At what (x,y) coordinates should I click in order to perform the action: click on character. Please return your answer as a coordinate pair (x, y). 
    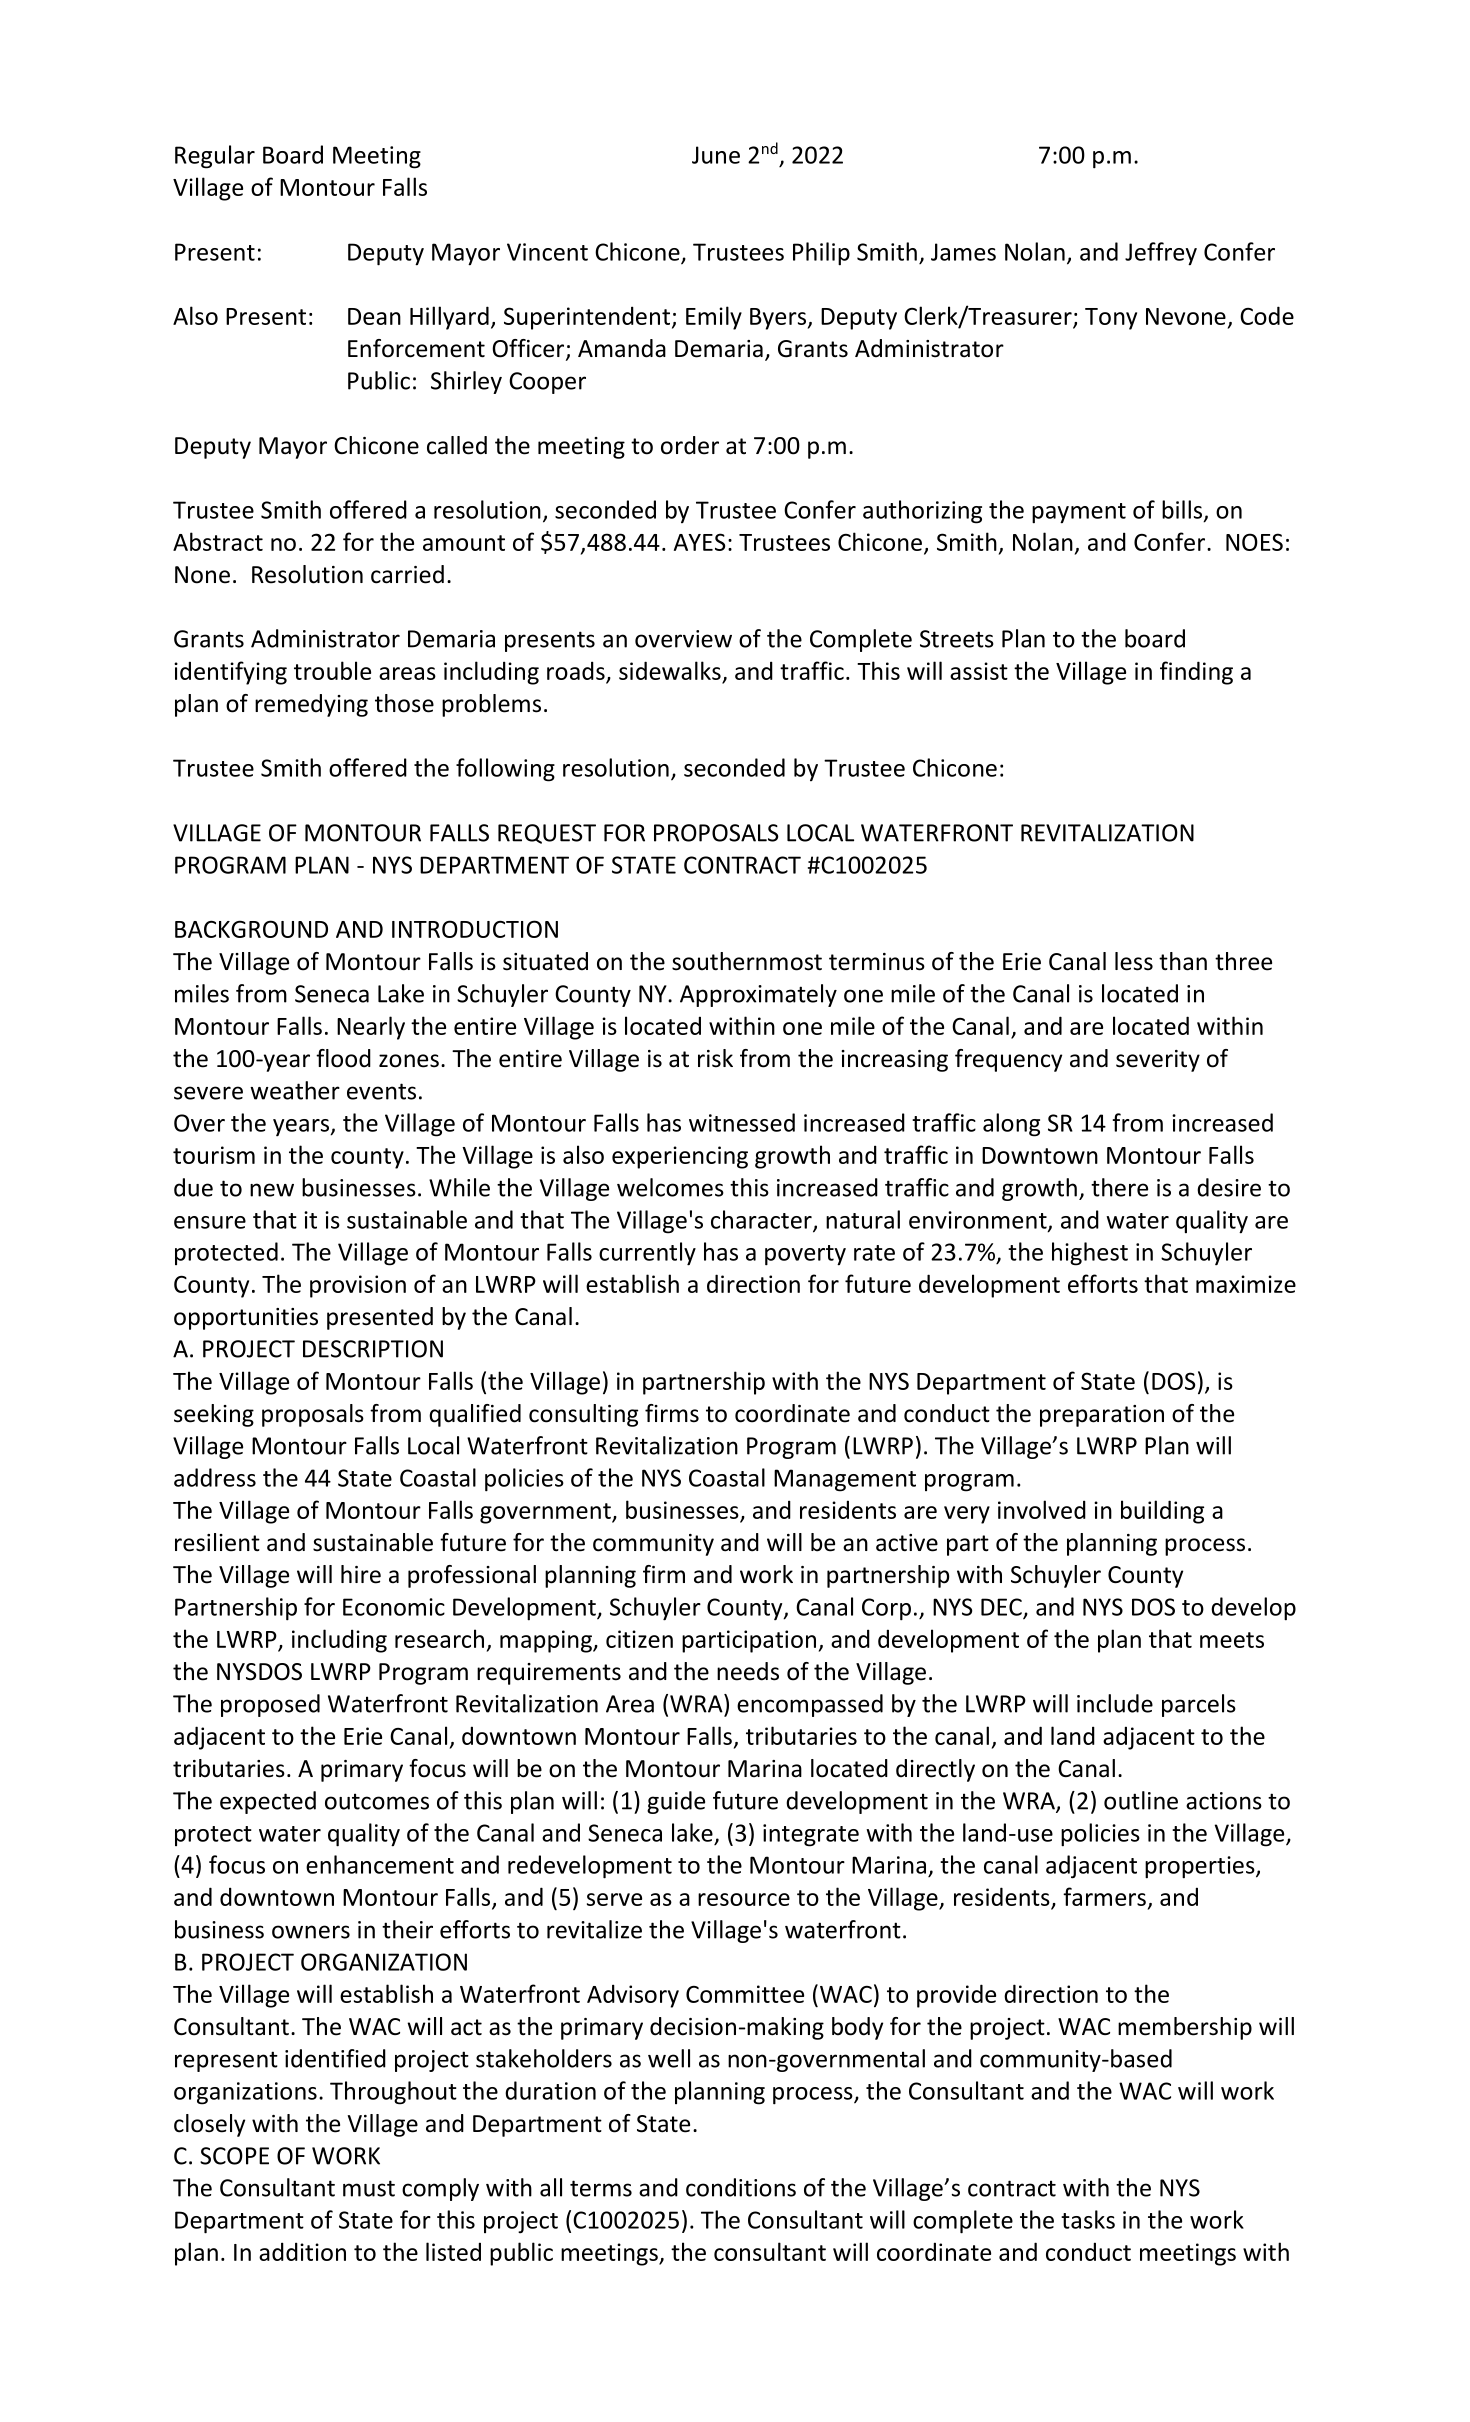
    Looking at the image, I should click on (762, 1220).
